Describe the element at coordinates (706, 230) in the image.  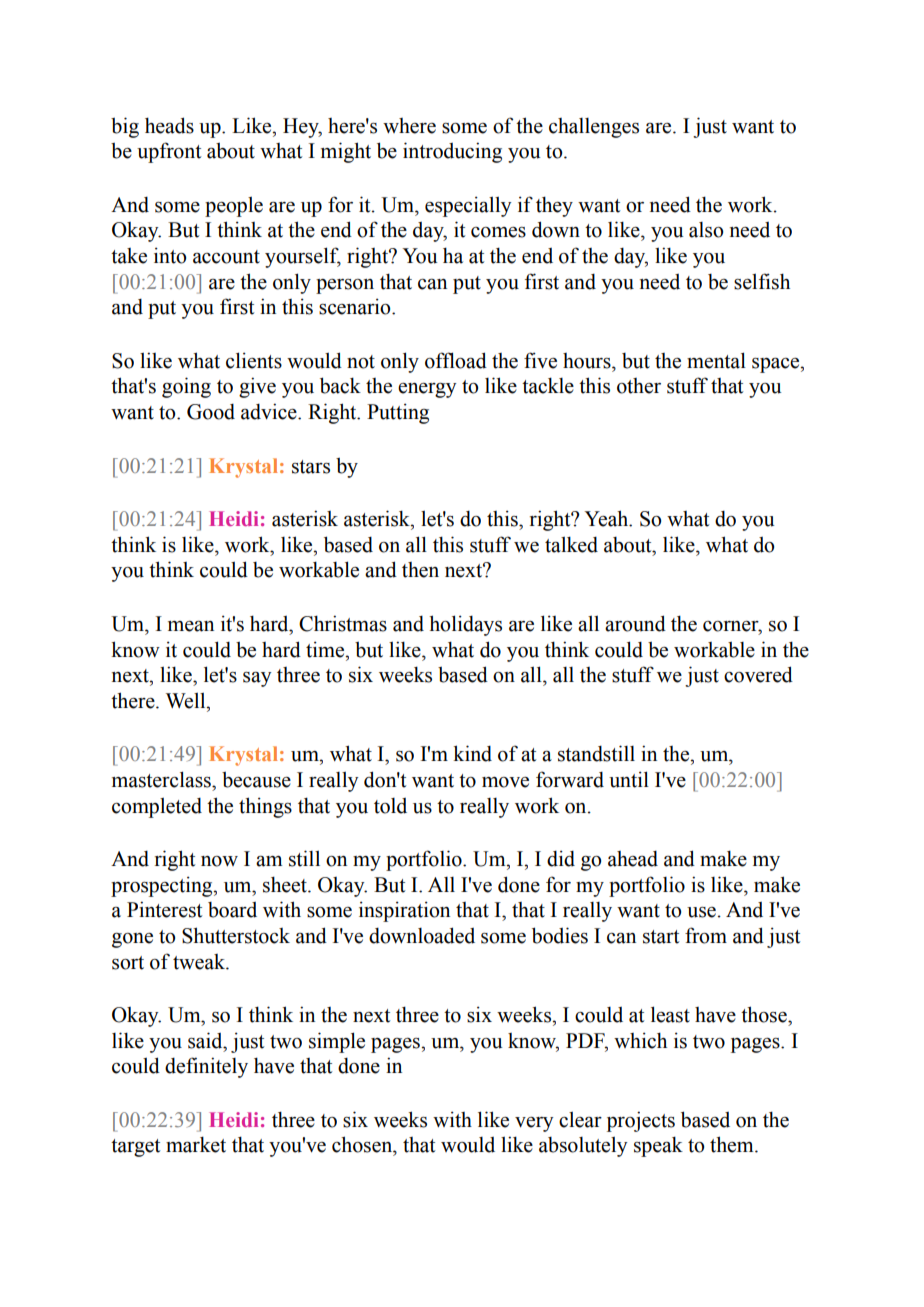
I see `also` at that location.
